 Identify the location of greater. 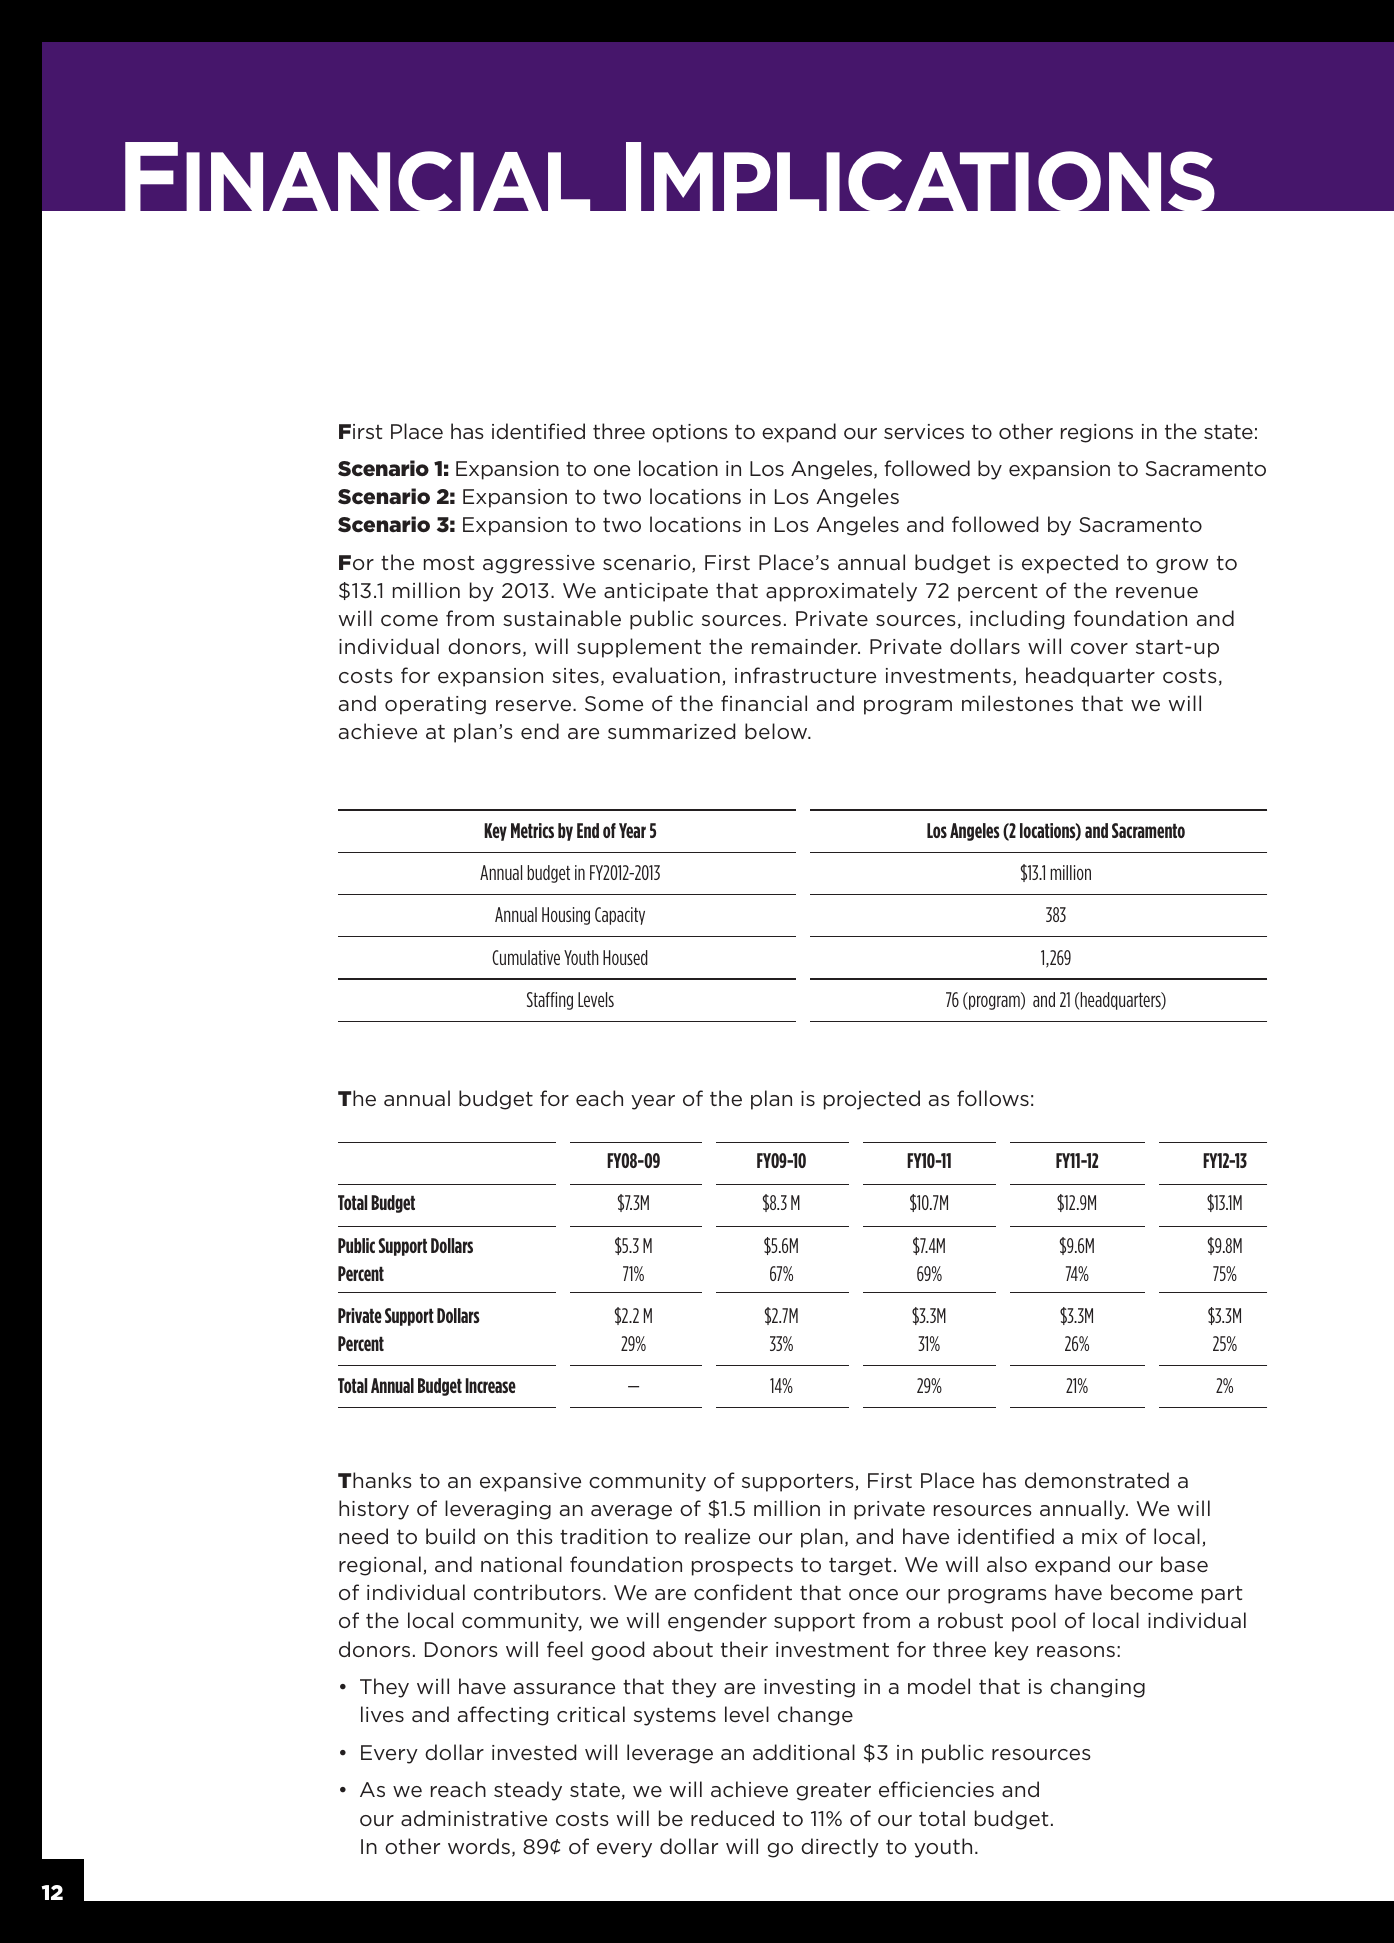
(833, 1791).
